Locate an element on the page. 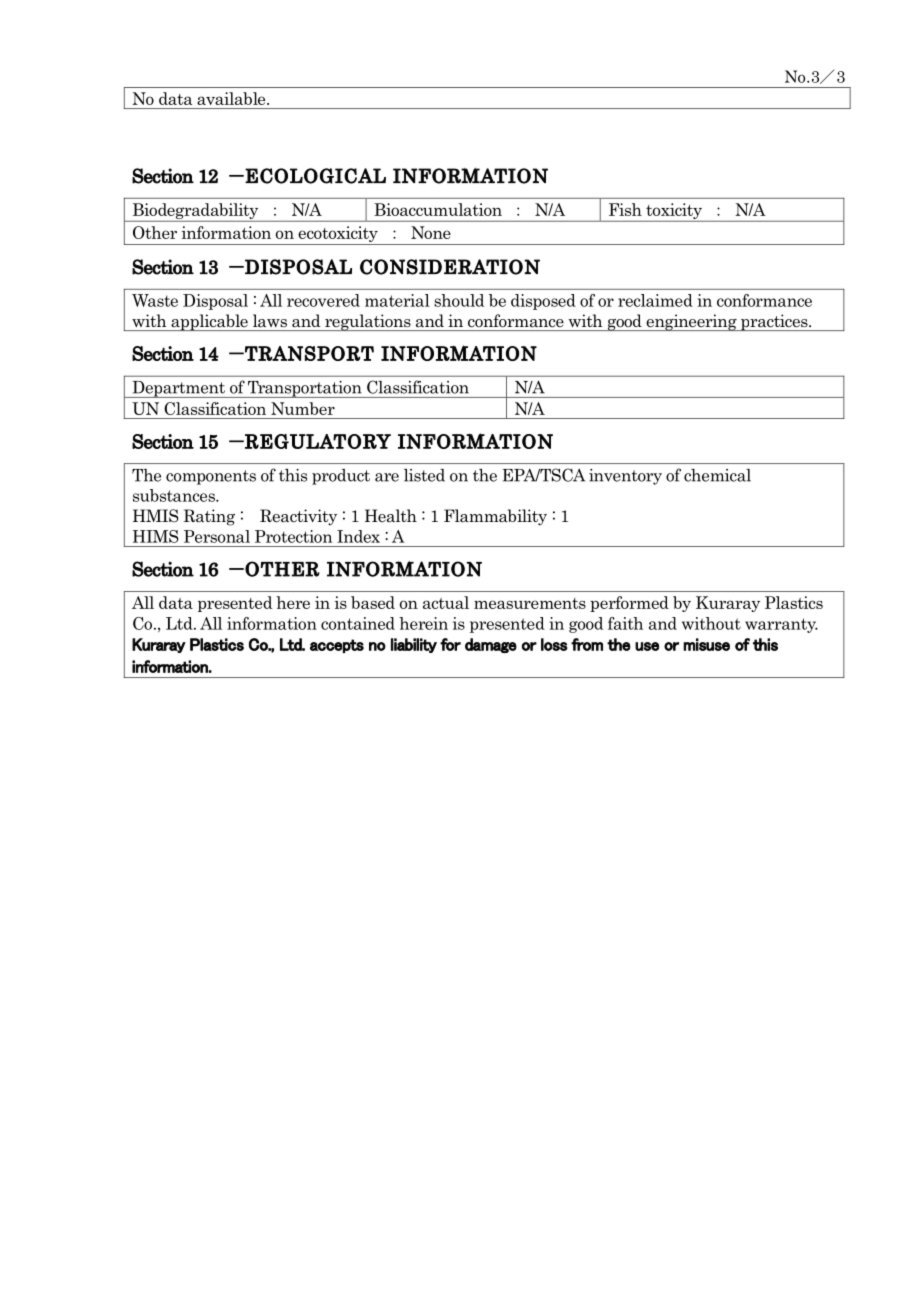  ECOLOGICAL is located at coordinates (315, 176).
